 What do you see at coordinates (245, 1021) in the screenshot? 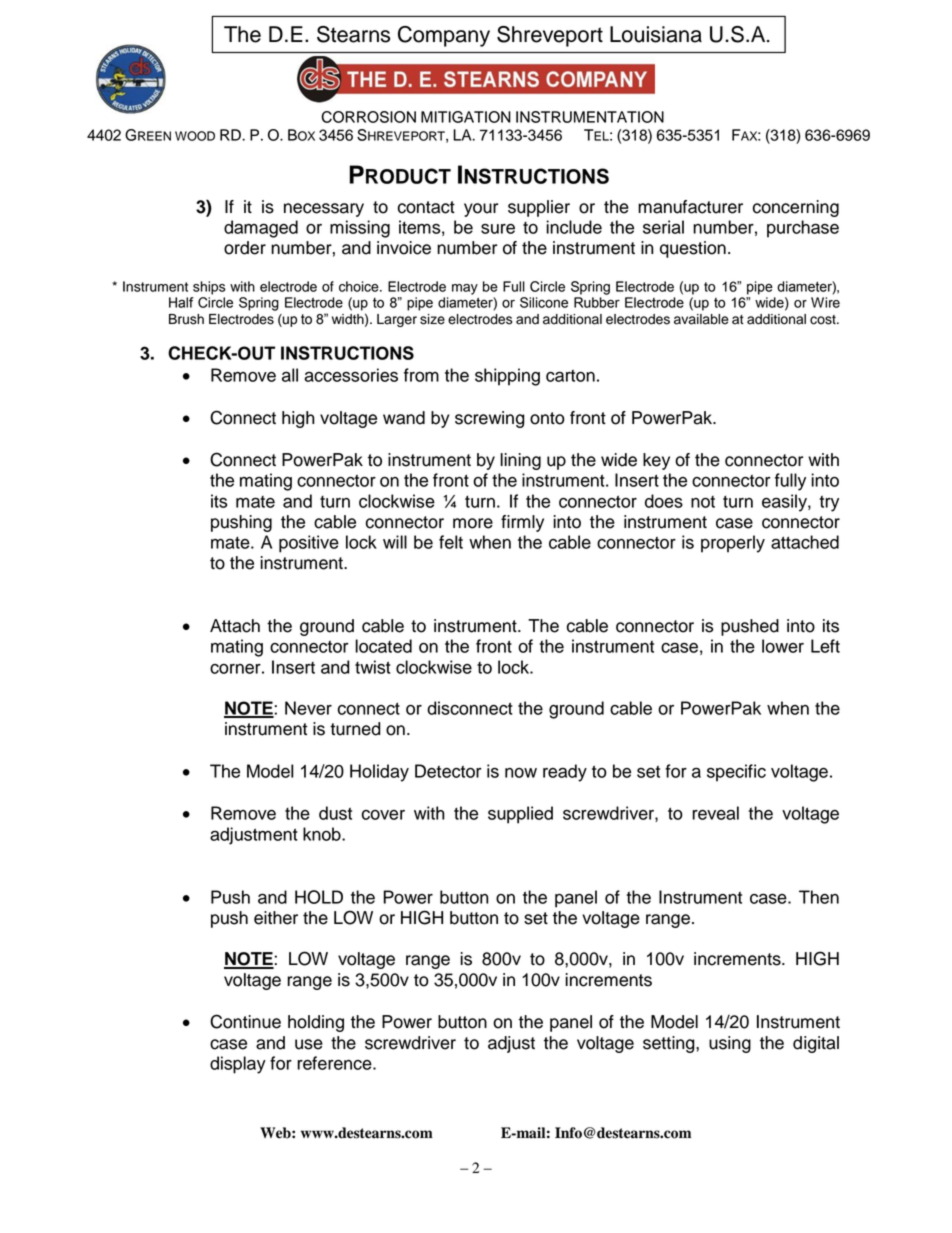
I see `Continue` at bounding box center [245, 1021].
